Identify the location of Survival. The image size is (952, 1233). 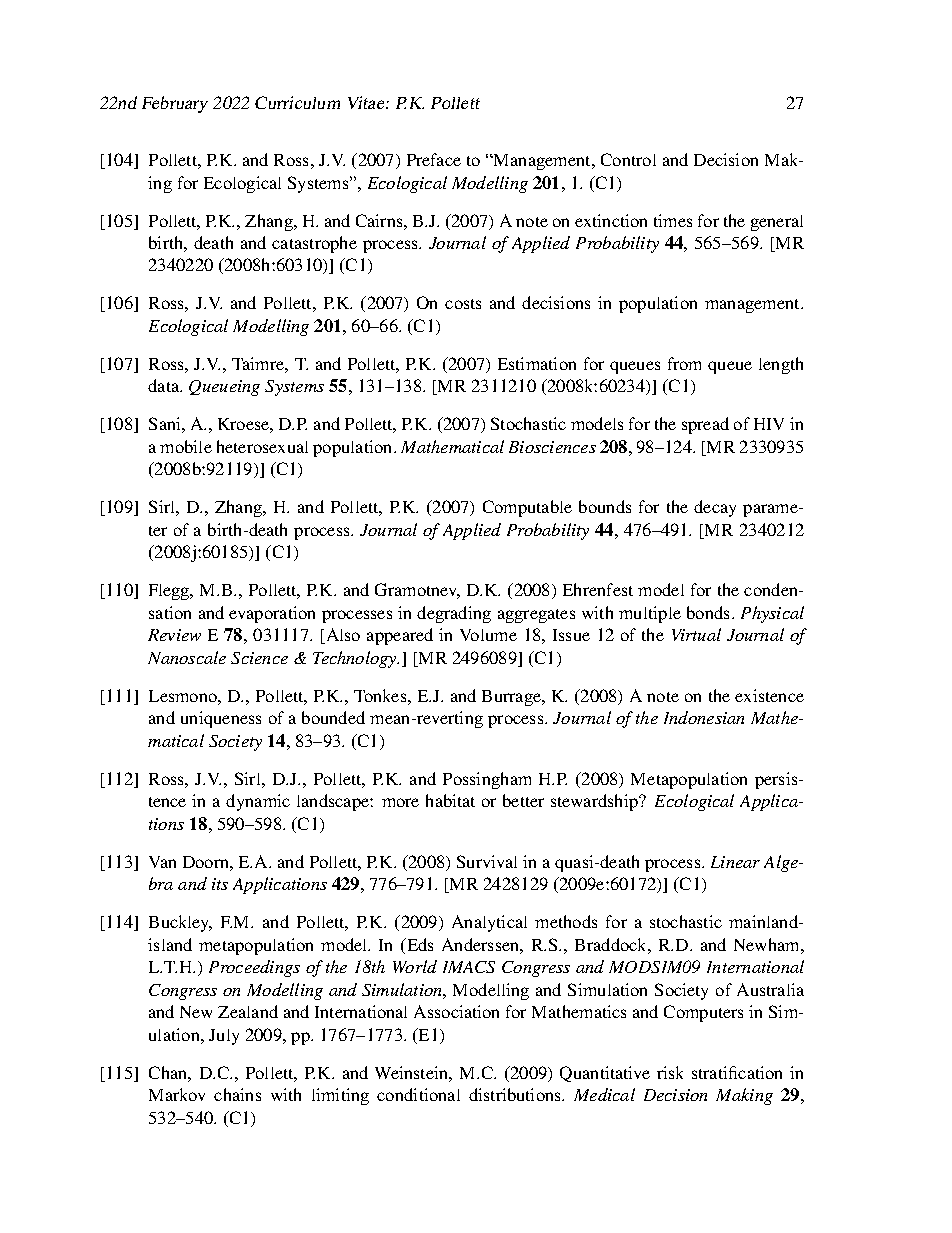
(487, 861).
